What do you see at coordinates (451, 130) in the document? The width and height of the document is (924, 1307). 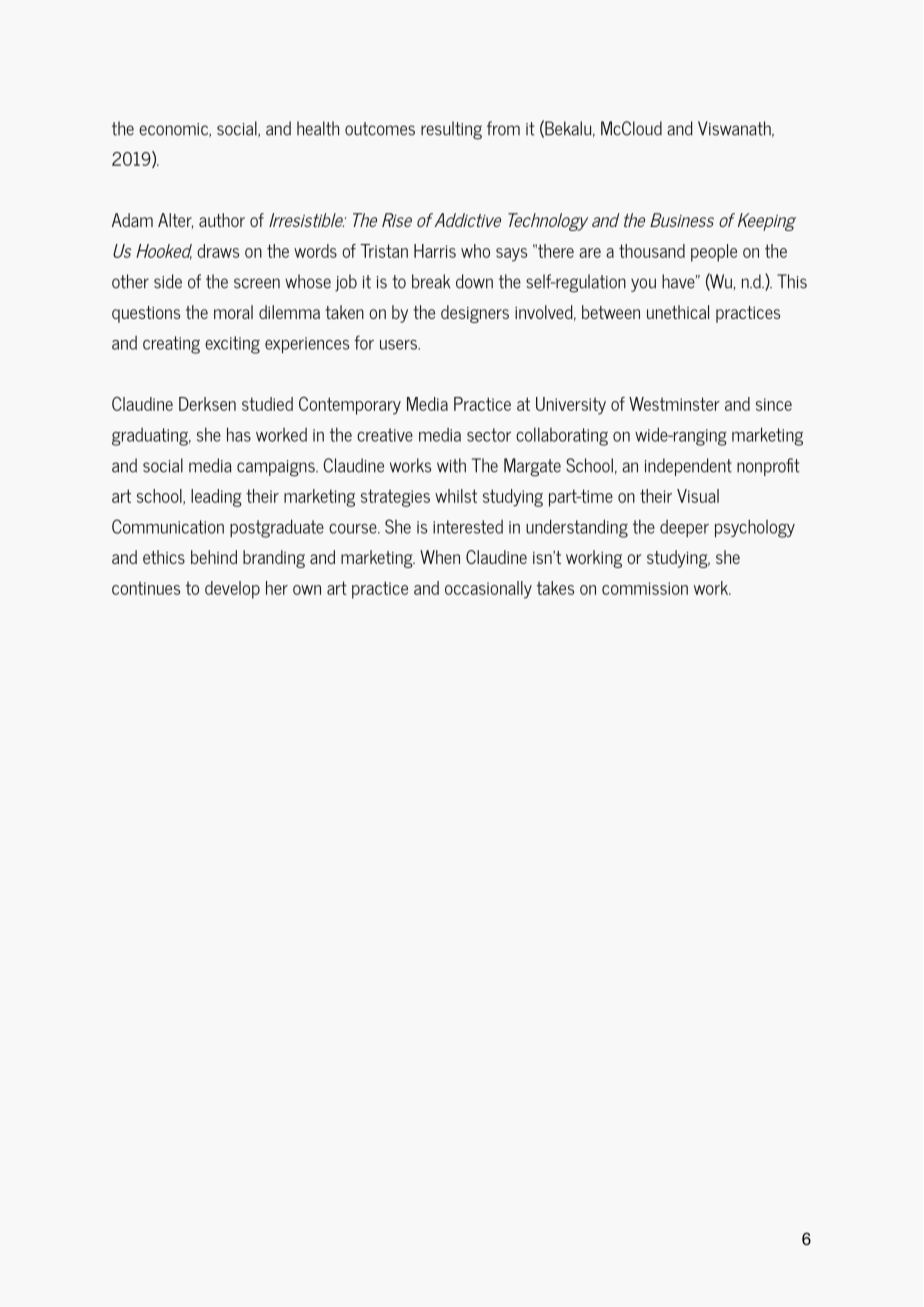 I see `resulting` at bounding box center [451, 130].
